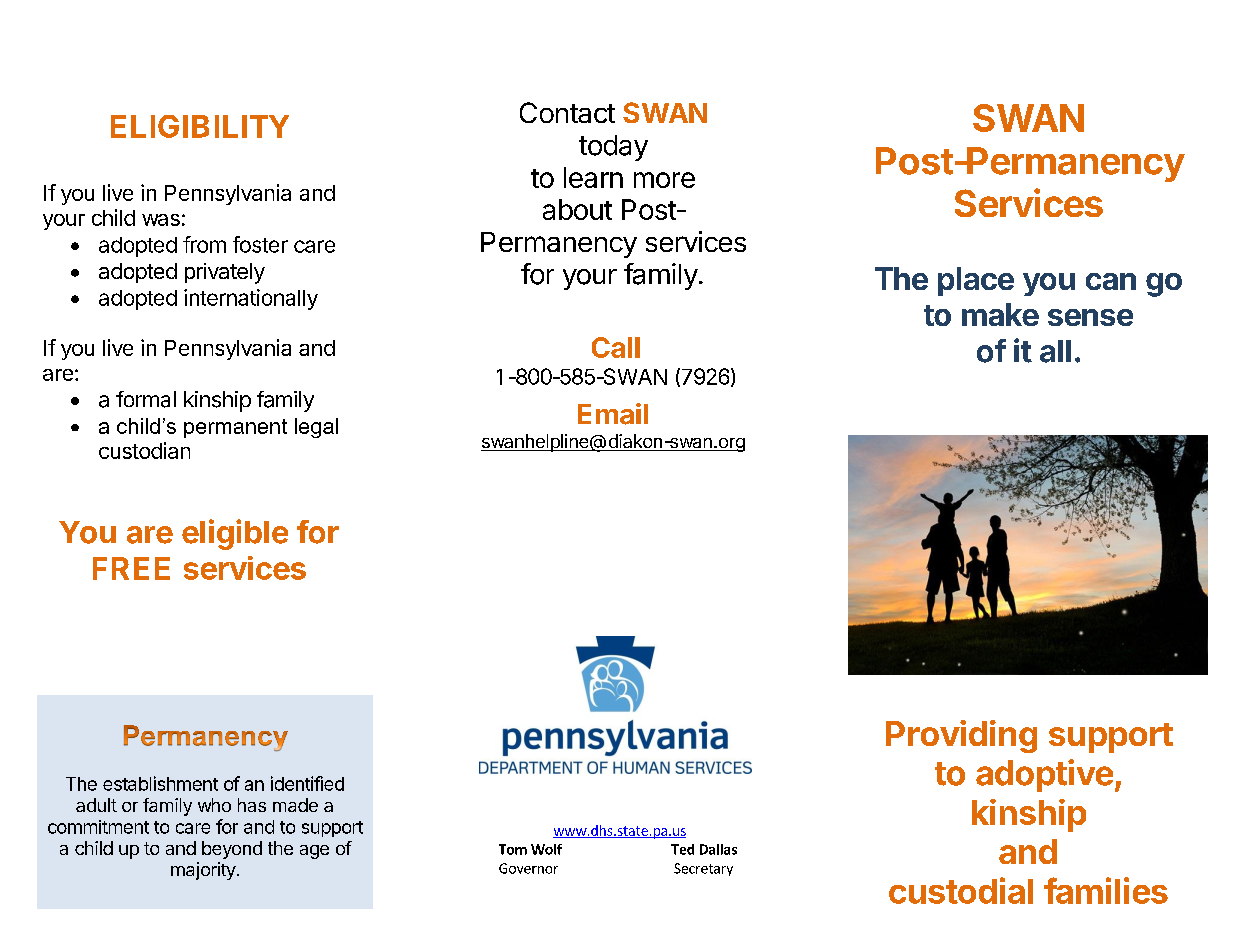 This screenshot has height=952, width=1233. What do you see at coordinates (664, 180) in the screenshot?
I see `more` at bounding box center [664, 180].
